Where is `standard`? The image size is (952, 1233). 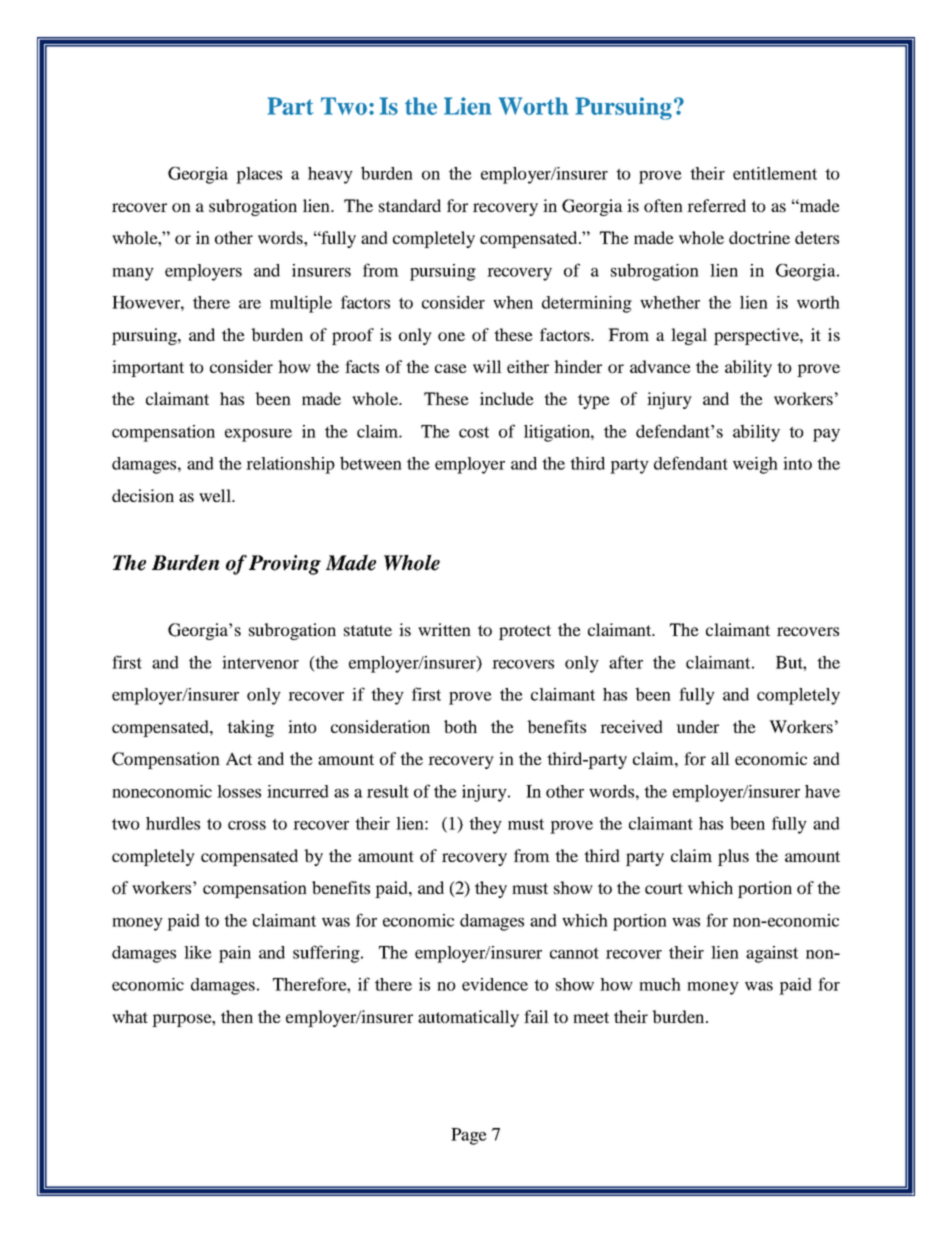
standard is located at coordinates (410, 205).
